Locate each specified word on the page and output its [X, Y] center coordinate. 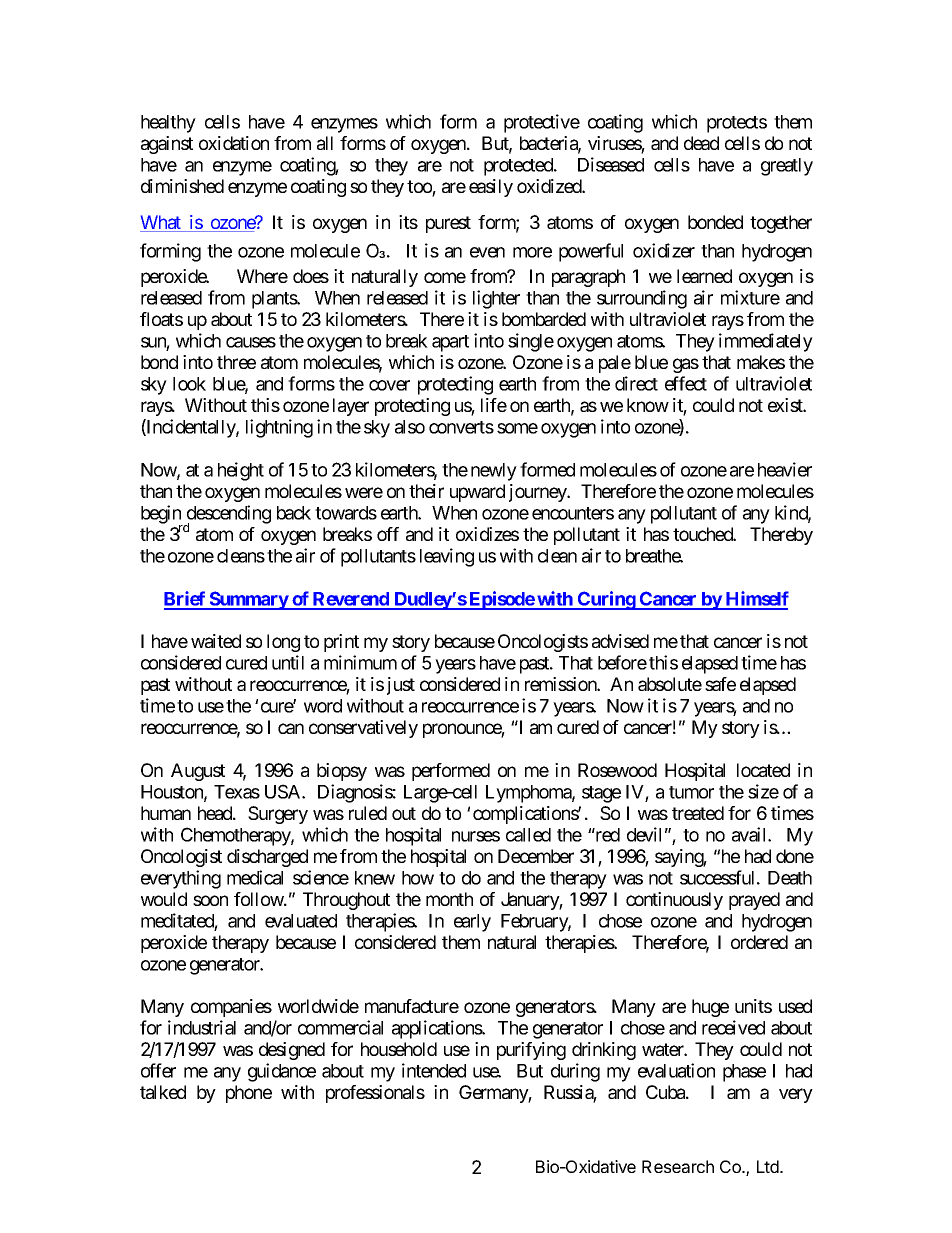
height [241, 471]
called [528, 835]
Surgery [278, 815]
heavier [785, 469]
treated [698, 813]
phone [249, 1094]
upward [477, 493]
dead [701, 143]
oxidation [234, 143]
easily [491, 188]
